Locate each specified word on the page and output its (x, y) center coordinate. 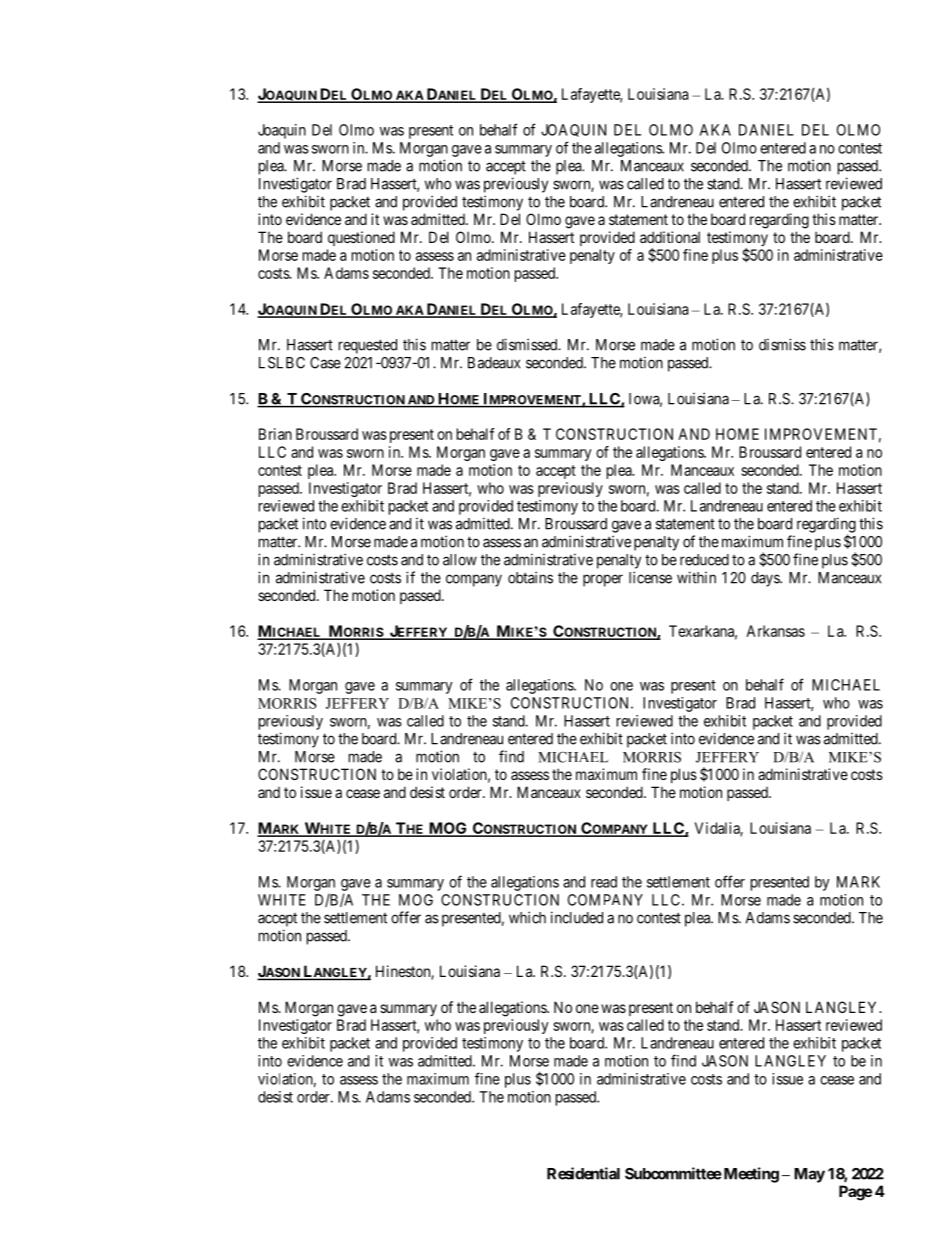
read (604, 882)
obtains (530, 577)
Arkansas (775, 631)
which (527, 917)
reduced (704, 560)
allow (460, 560)
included (577, 917)
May (809, 1175)
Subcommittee (673, 1173)
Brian (275, 434)
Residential (583, 1173)
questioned (361, 238)
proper (603, 580)
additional (670, 237)
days (766, 579)
